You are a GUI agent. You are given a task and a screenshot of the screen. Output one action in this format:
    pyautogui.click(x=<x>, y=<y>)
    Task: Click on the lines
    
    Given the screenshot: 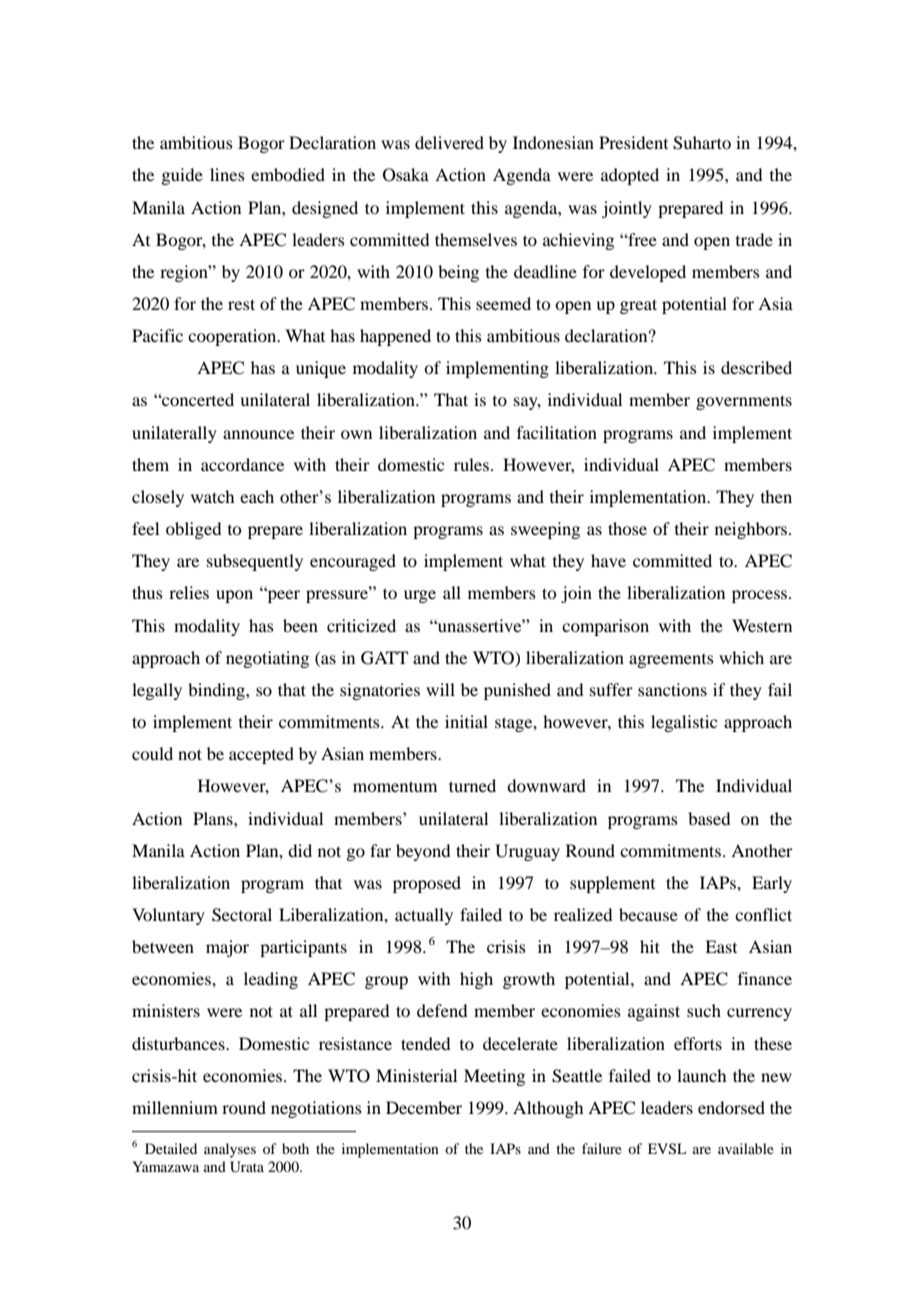 What is the action you would take?
    pyautogui.click(x=227, y=174)
